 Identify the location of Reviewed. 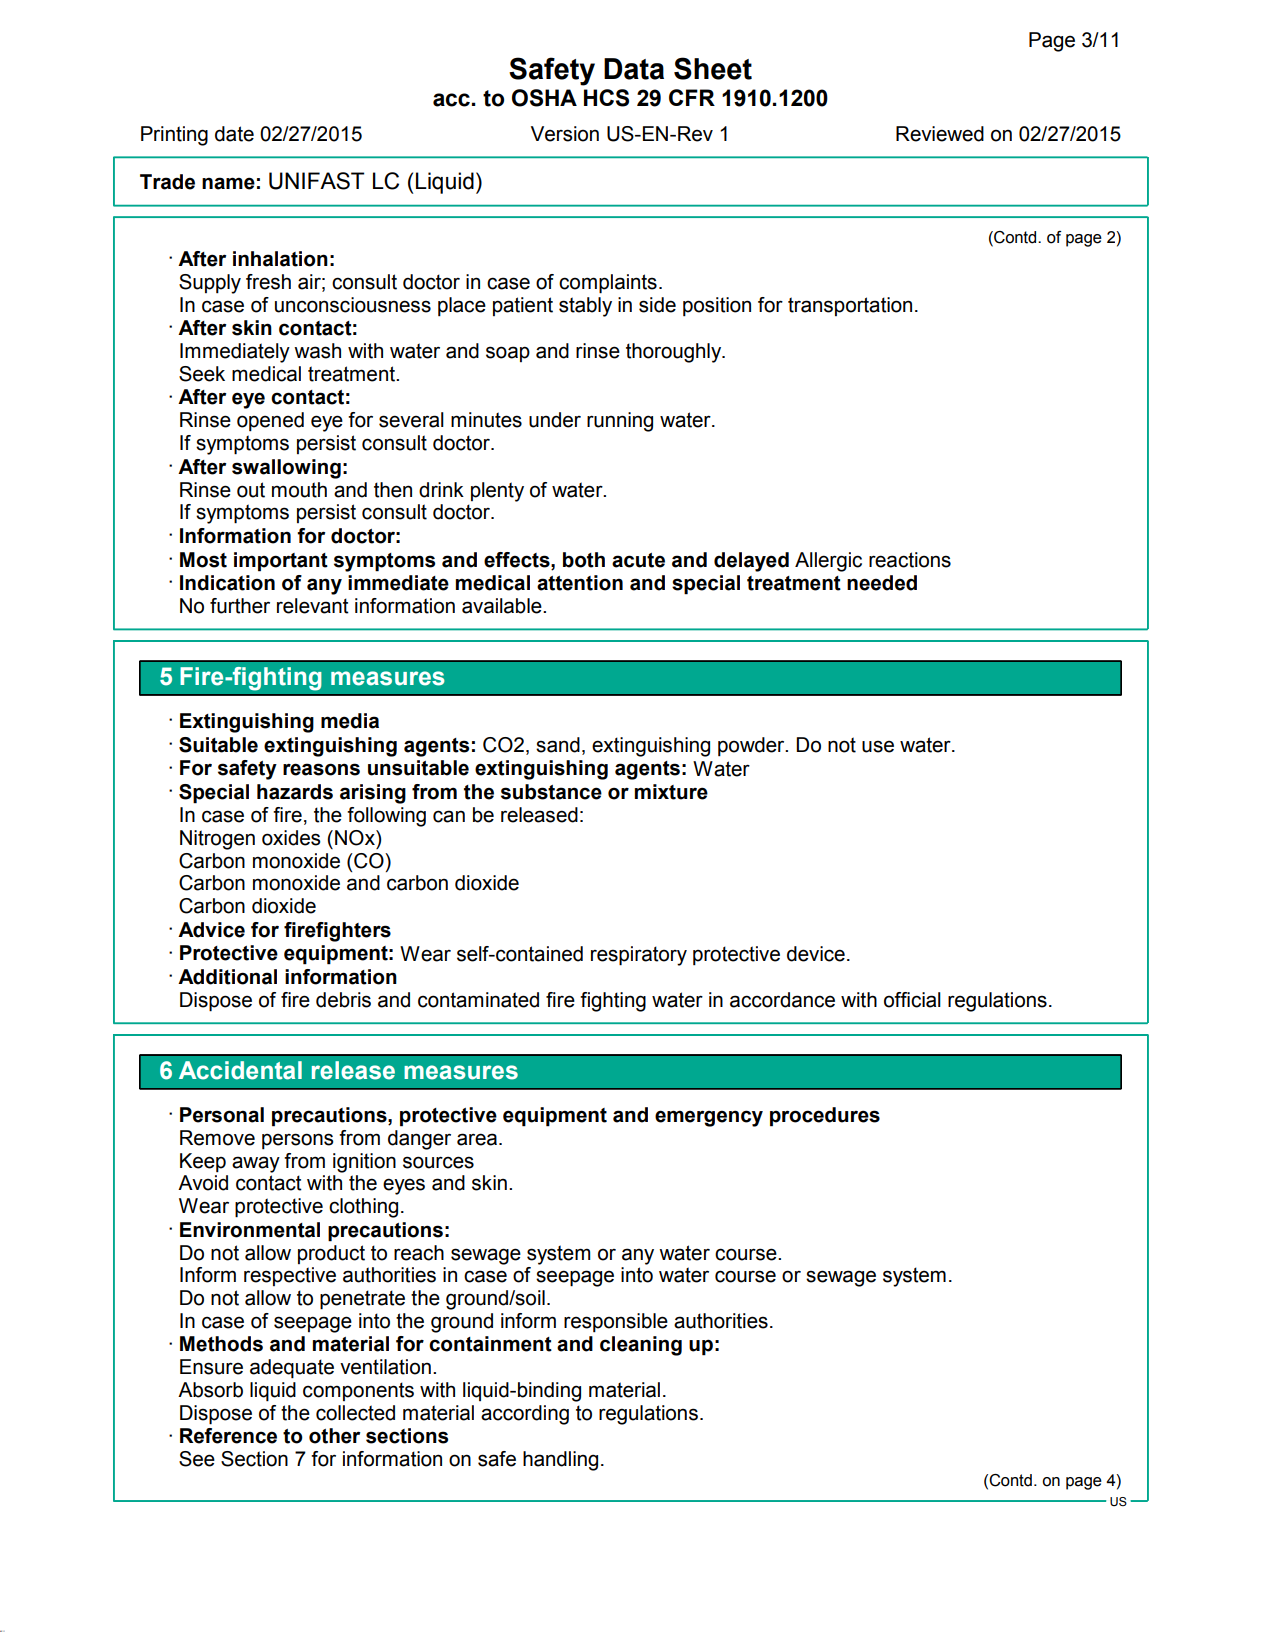
(940, 134).
